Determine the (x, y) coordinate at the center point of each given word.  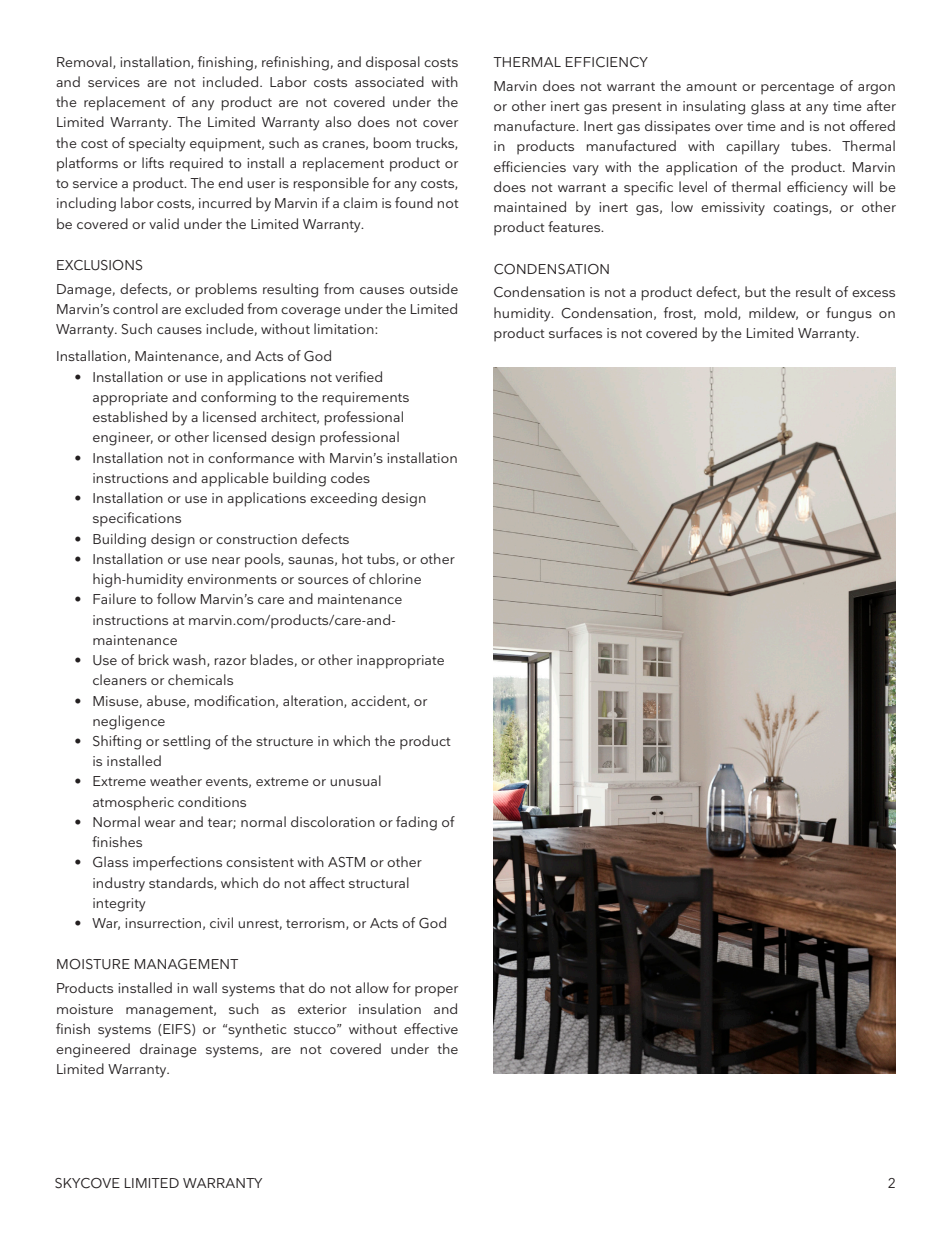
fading (416, 823)
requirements (365, 399)
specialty (157, 144)
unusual (355, 780)
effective (431, 1028)
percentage (797, 88)
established (130, 416)
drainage (168, 1050)
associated (389, 81)
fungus (849, 314)
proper (436, 991)
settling (186, 742)
